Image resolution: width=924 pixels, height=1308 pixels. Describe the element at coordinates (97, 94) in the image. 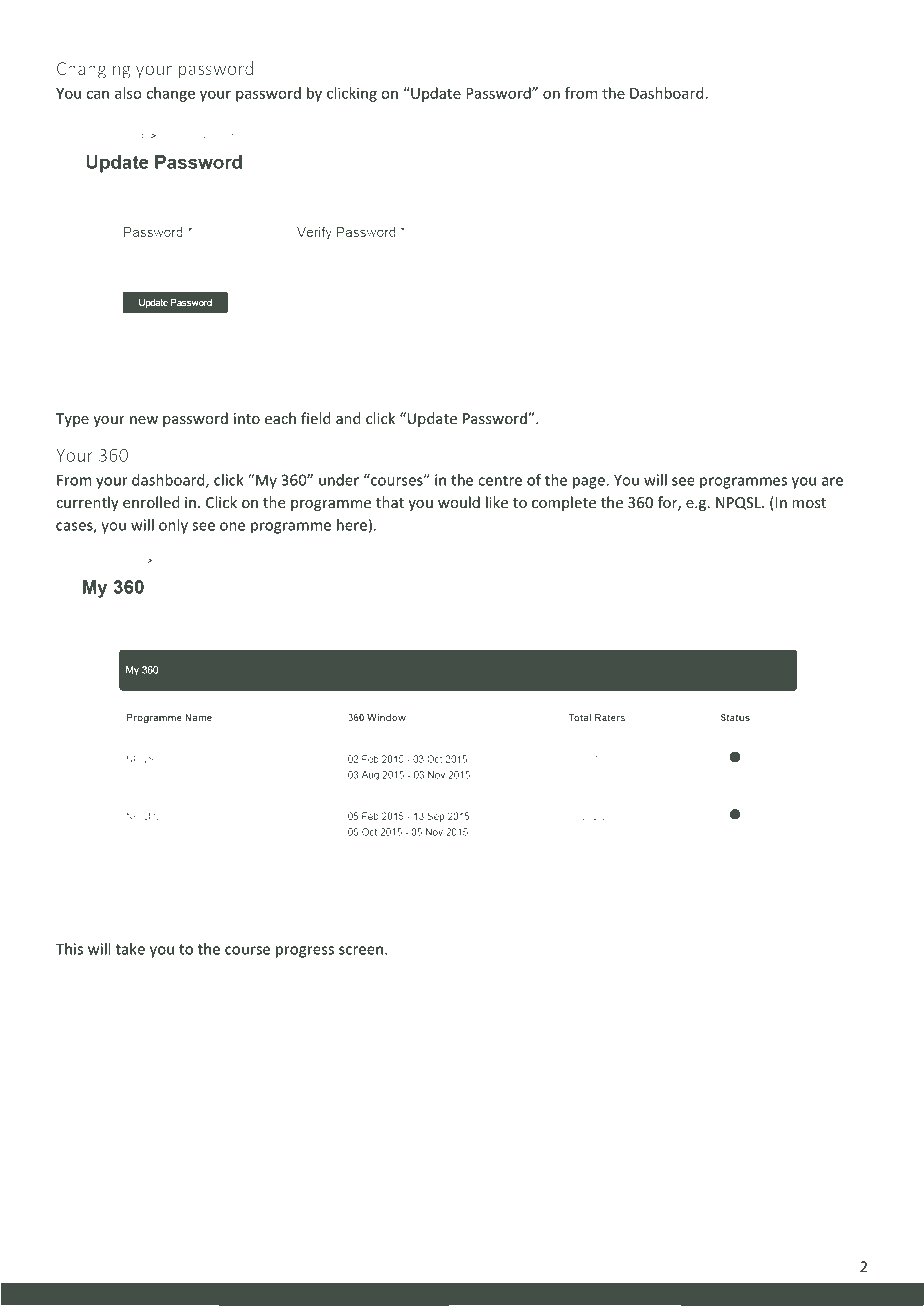

I see `can` at that location.
